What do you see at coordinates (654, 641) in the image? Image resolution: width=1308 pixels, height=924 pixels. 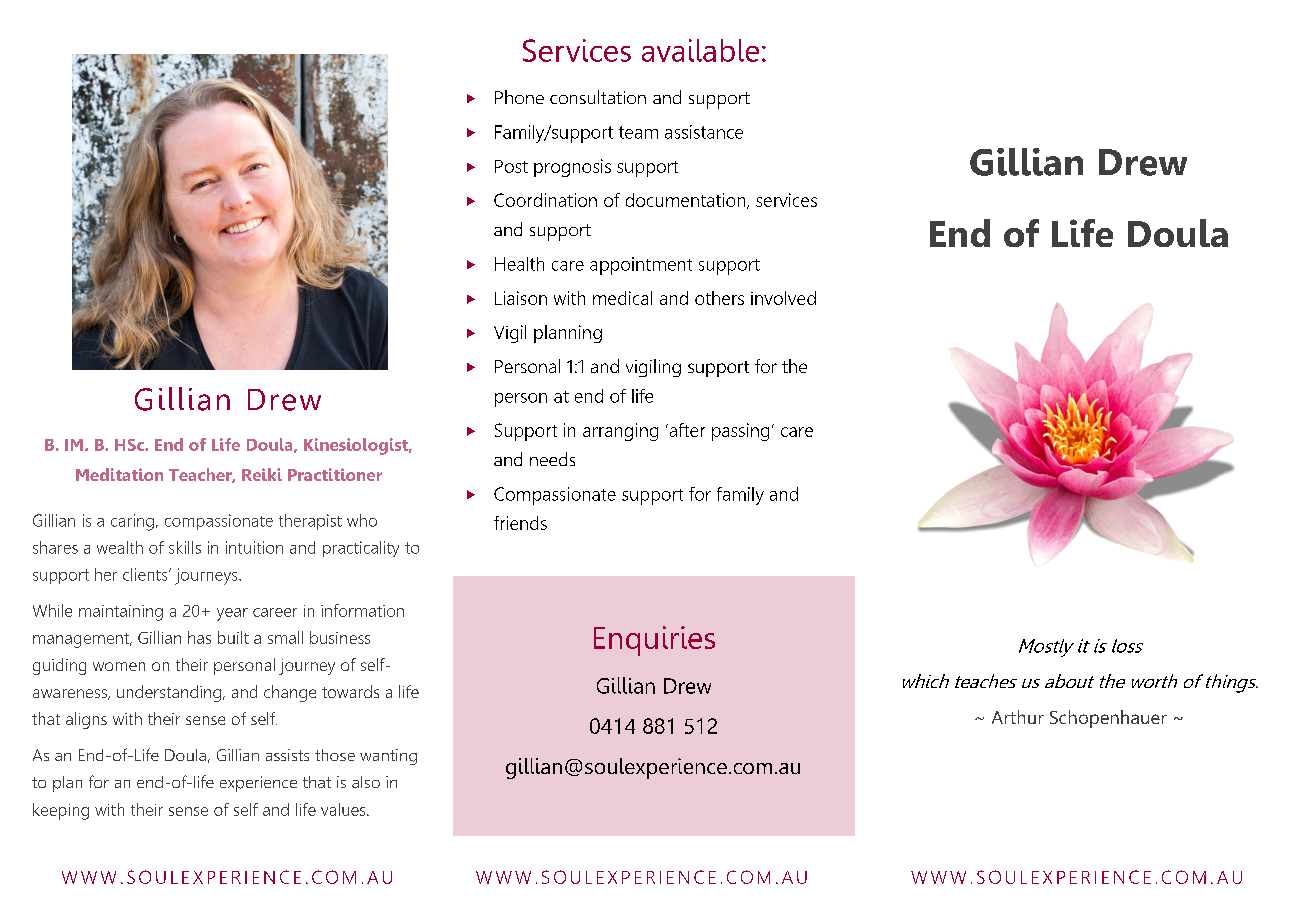 I see `Enquiries` at bounding box center [654, 641].
